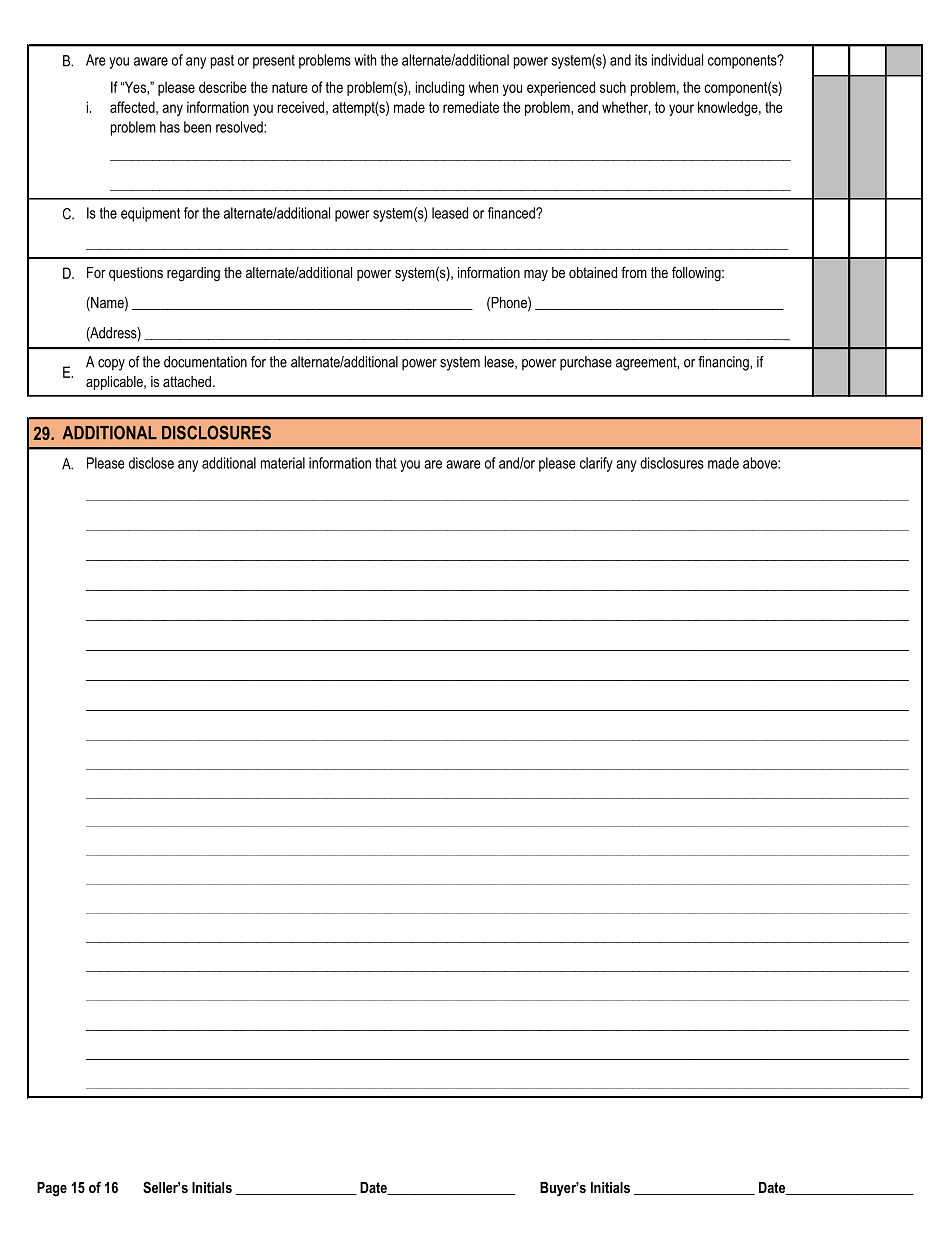  Describe the element at coordinates (283, 463) in the screenshot. I see `material` at that location.
